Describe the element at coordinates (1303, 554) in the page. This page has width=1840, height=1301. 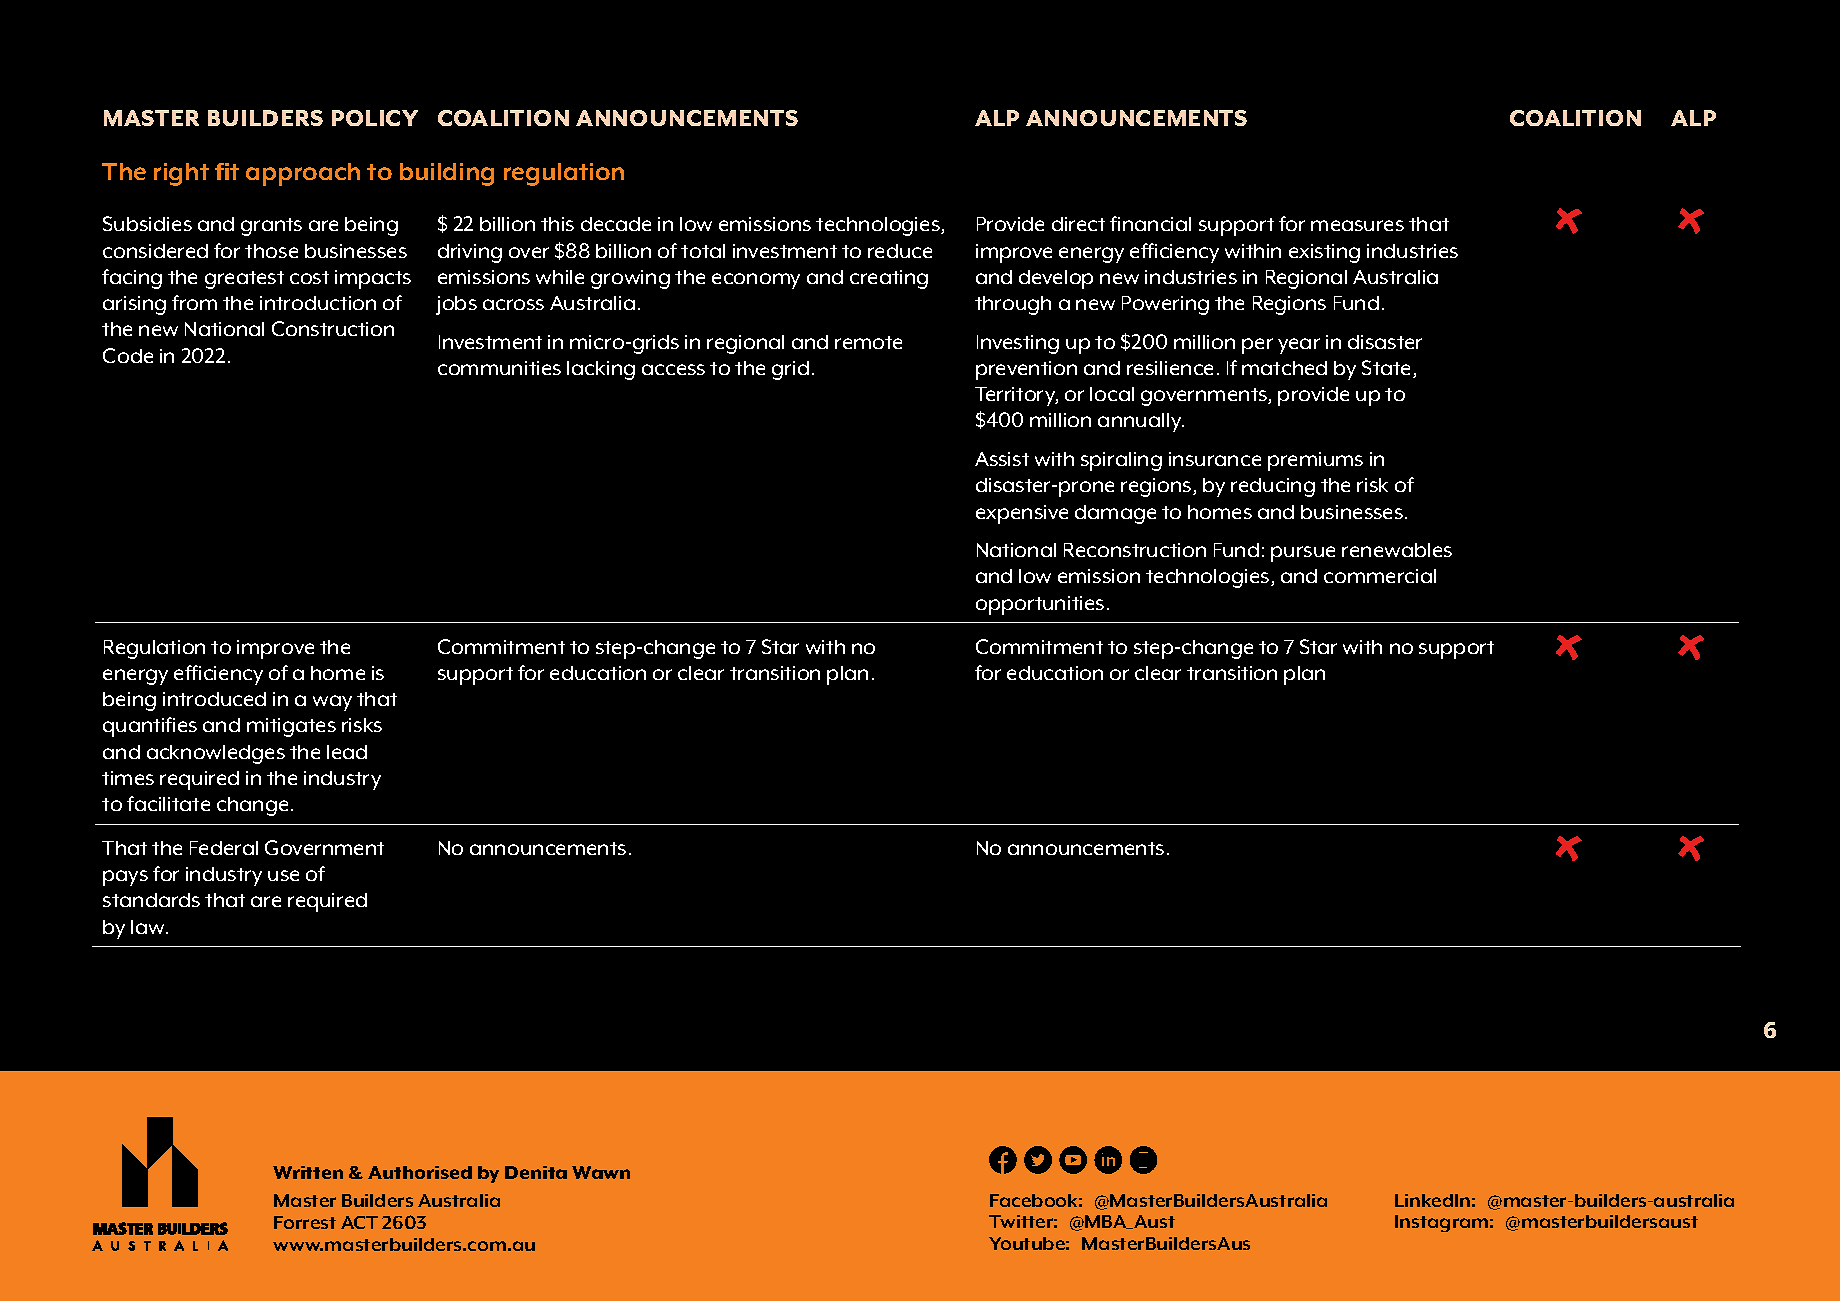
I see `pursue` at that location.
